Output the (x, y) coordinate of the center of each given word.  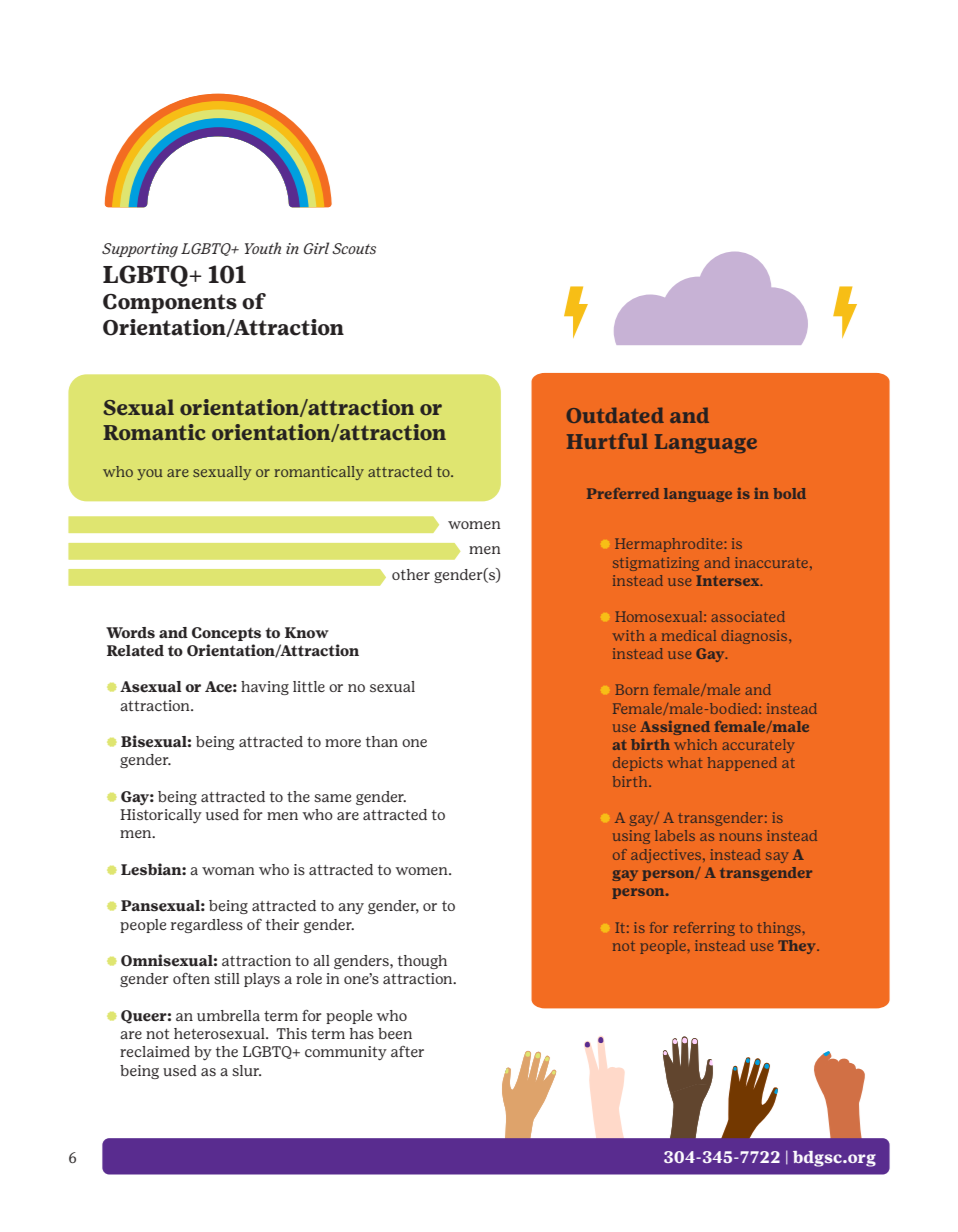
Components (170, 304)
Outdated (615, 415)
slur (246, 1070)
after (407, 1051)
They (798, 947)
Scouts (354, 248)
